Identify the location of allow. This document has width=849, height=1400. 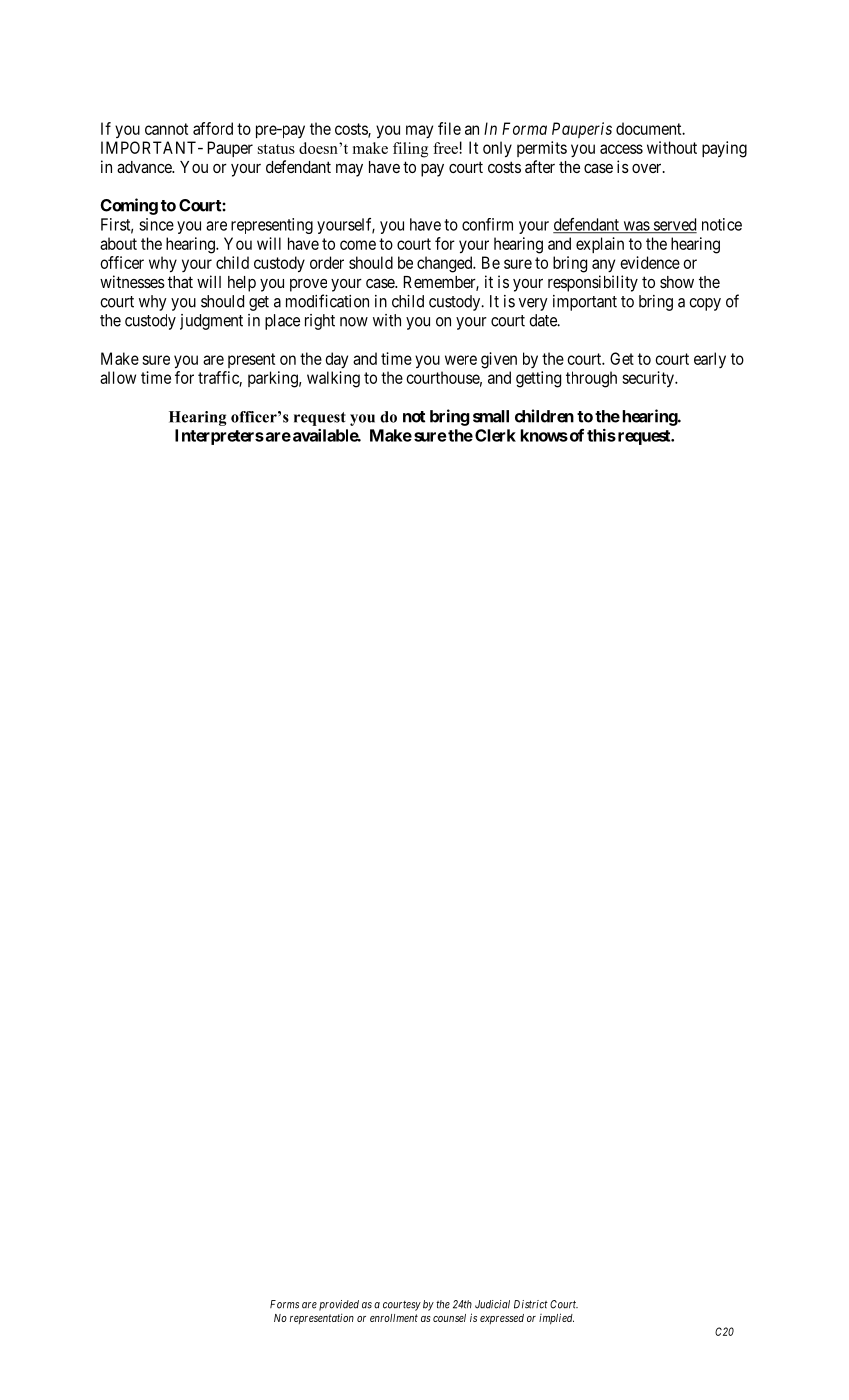
(118, 377).
